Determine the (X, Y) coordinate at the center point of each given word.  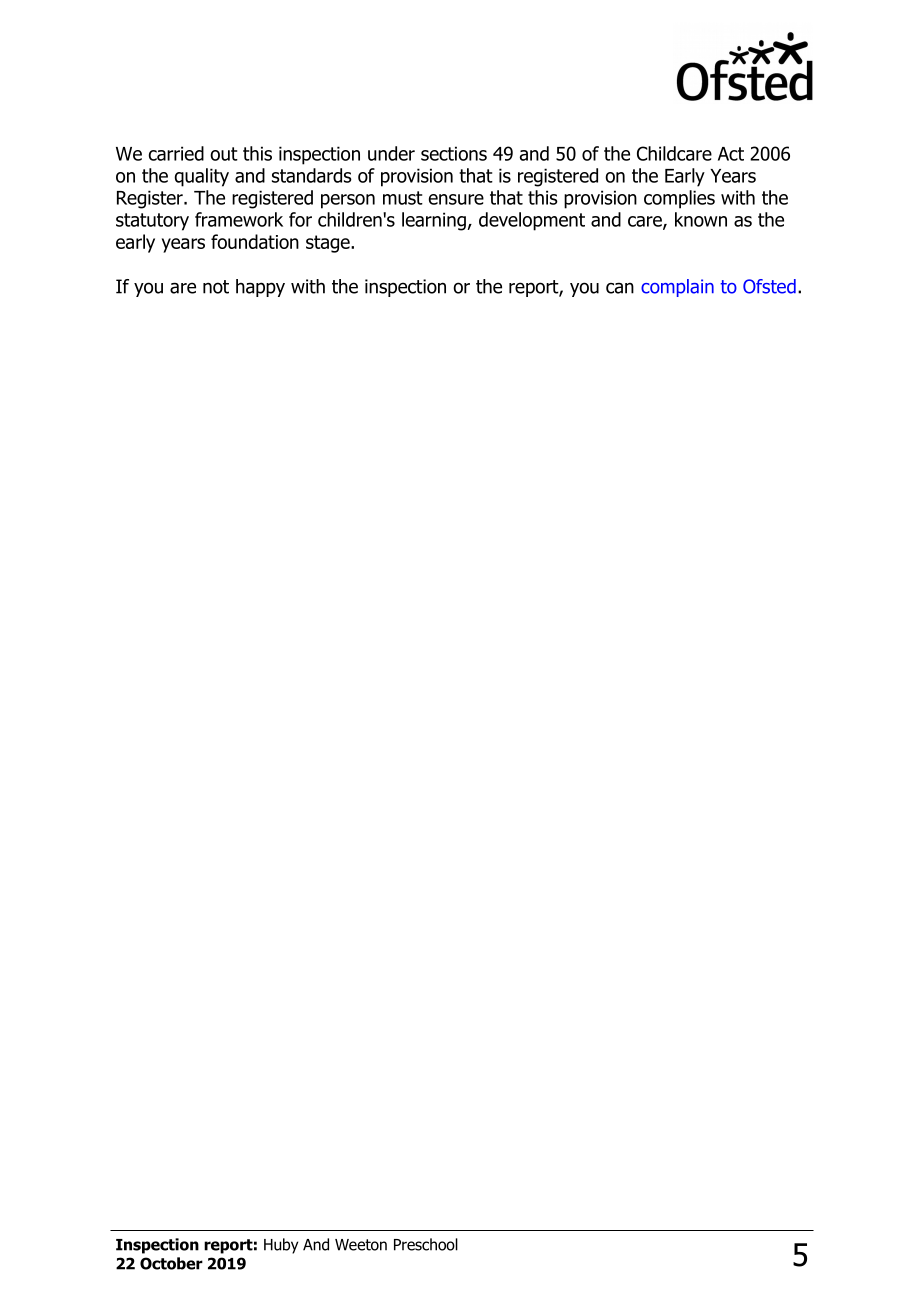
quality (202, 177)
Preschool (426, 1244)
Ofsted (769, 286)
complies (679, 199)
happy (260, 288)
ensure (456, 199)
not (216, 287)
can (620, 288)
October (171, 1263)
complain (677, 288)
